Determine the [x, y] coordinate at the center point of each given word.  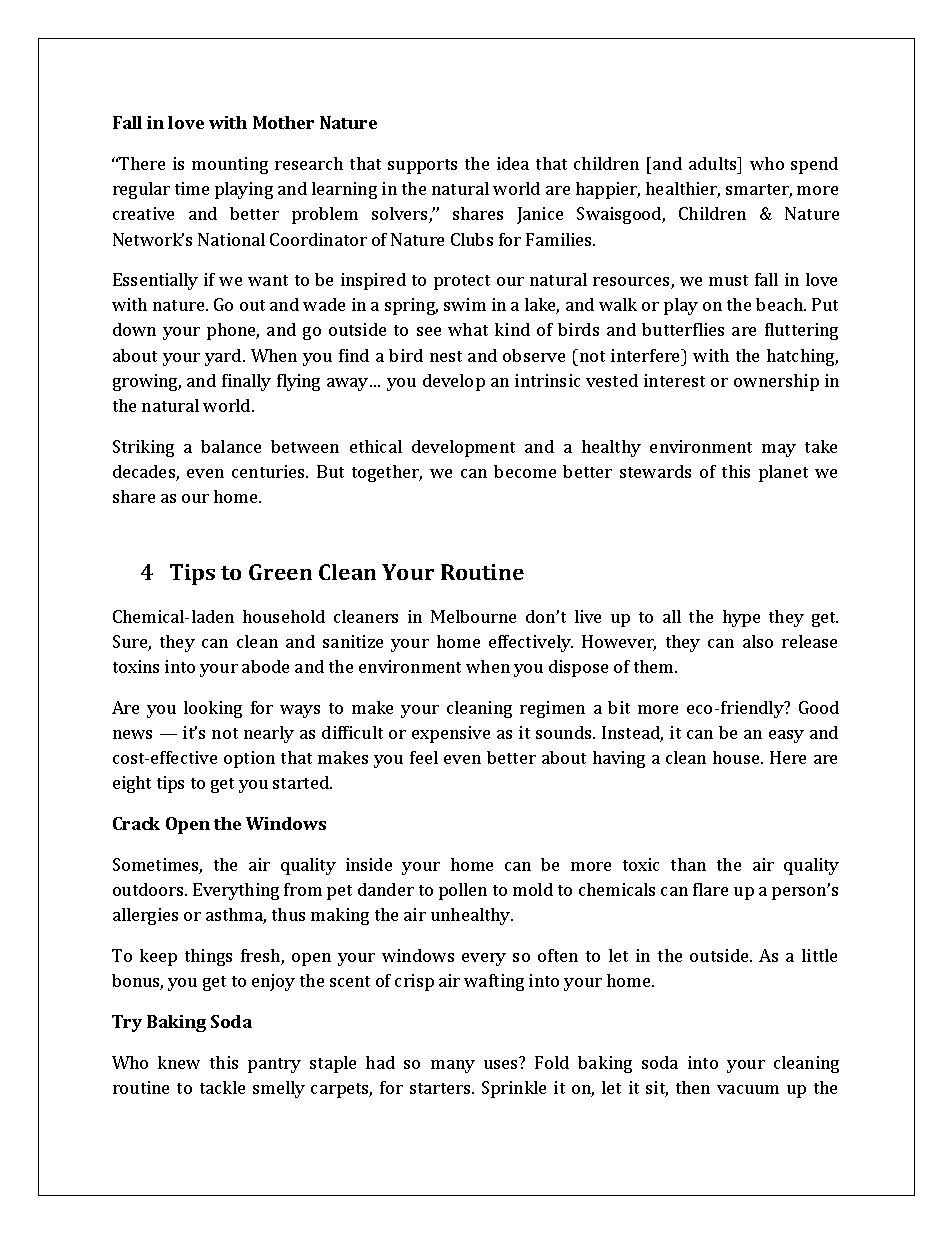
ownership [776, 382]
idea [513, 163]
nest [446, 356]
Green [280, 572]
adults [714, 163]
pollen [463, 891]
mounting [230, 165]
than [688, 864]
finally [246, 382]
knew [179, 1062]
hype [741, 618]
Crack [136, 823]
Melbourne [473, 616]
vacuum [748, 1089]
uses [500, 1064]
